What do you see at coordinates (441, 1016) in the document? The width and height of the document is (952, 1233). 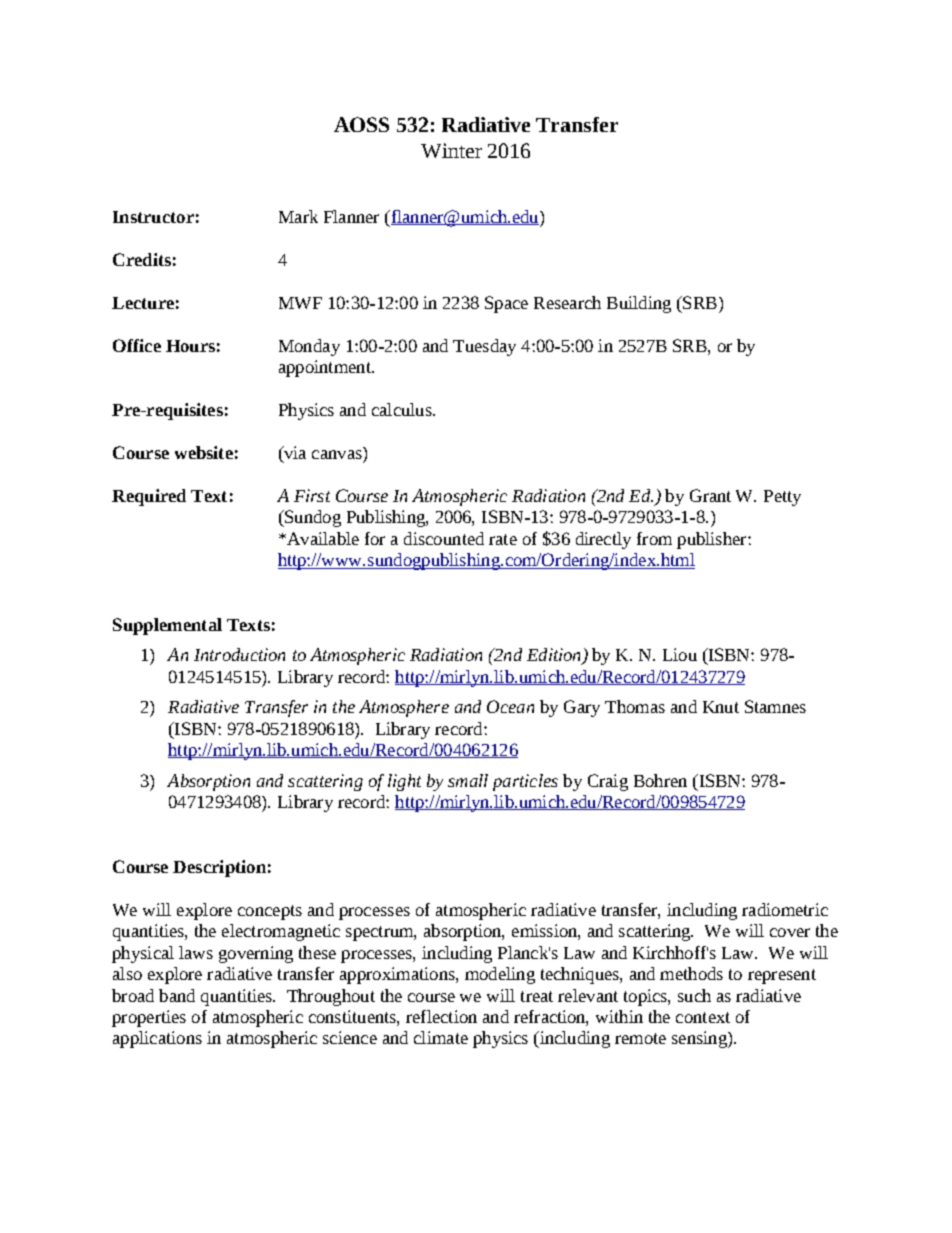 I see `reflection` at bounding box center [441, 1016].
